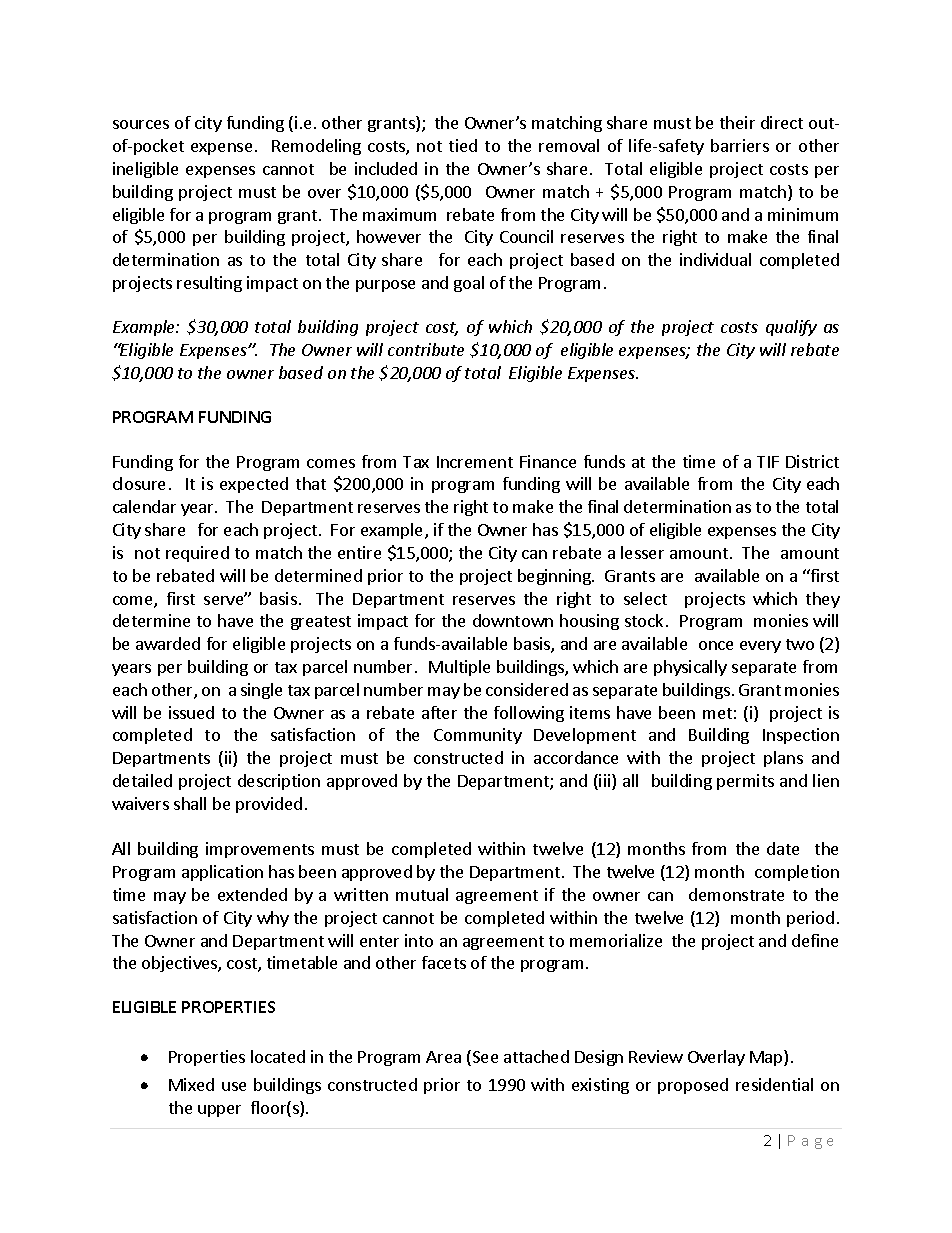  What do you see at coordinates (475, 462) in the document?
I see `Increment` at bounding box center [475, 462].
